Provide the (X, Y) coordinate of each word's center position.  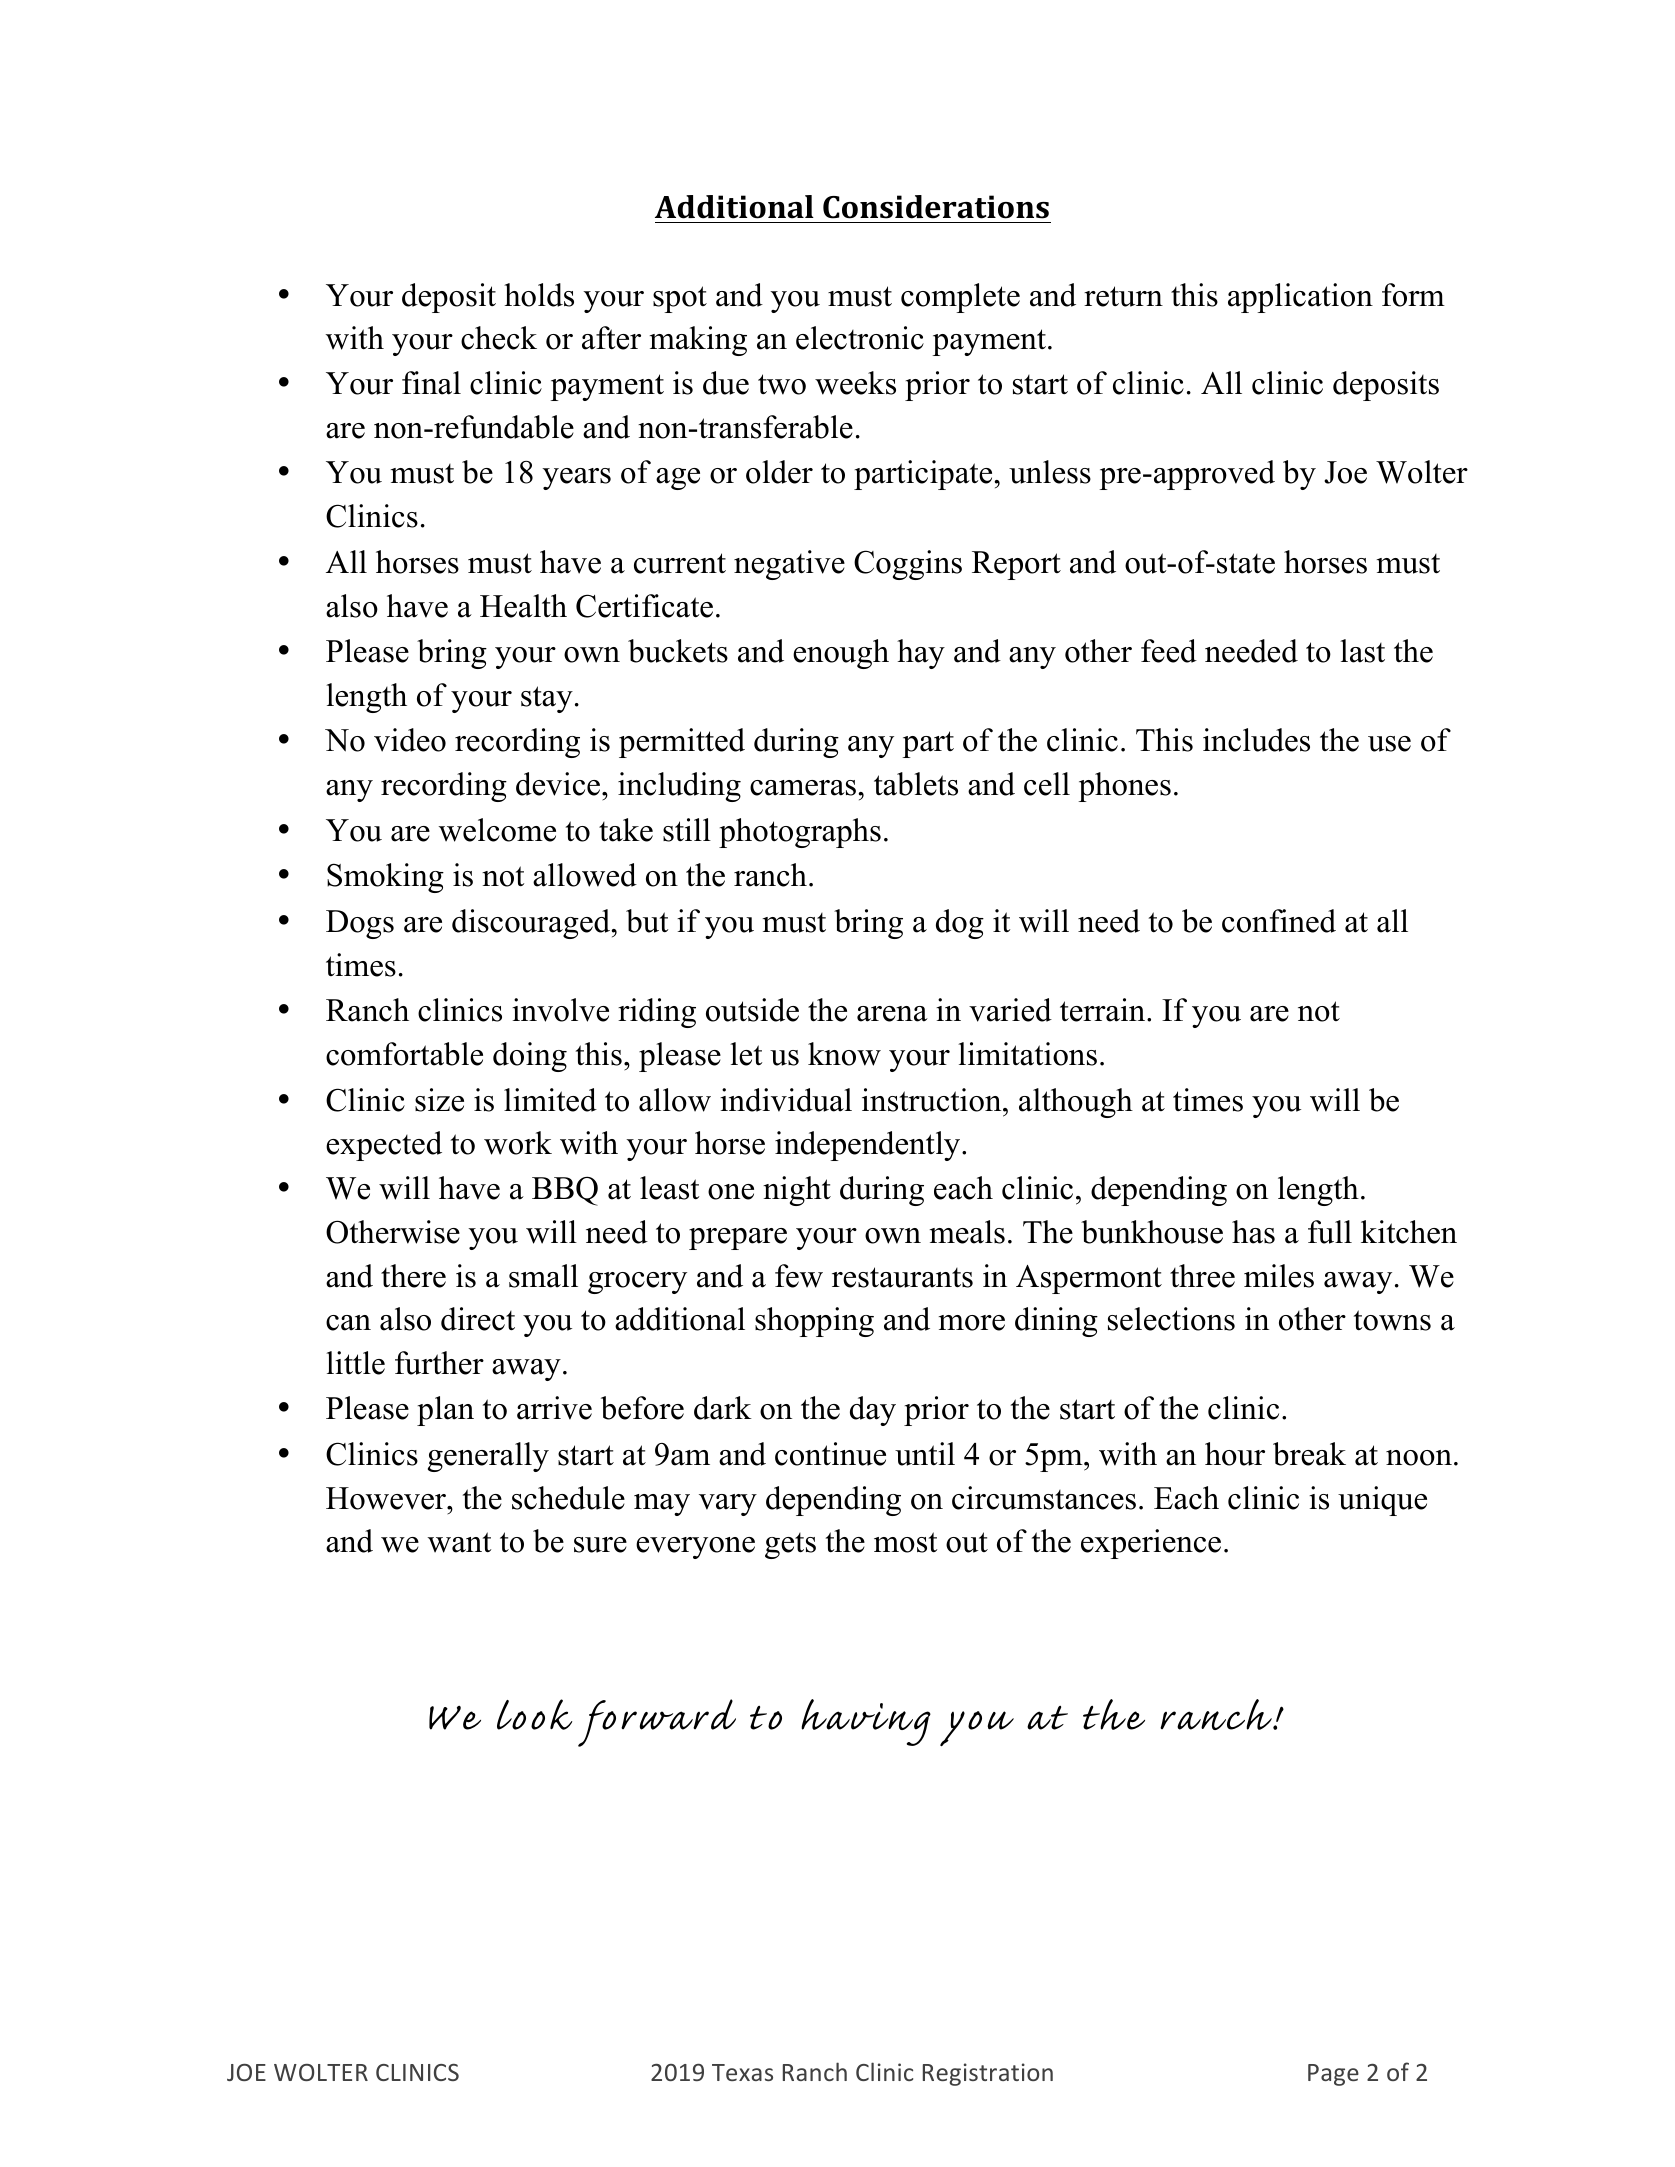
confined (1279, 921)
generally (488, 1457)
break (1309, 1454)
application (1300, 298)
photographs (800, 833)
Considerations (936, 207)
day (873, 1411)
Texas (742, 2072)
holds (539, 295)
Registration (988, 2074)
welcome (497, 830)
